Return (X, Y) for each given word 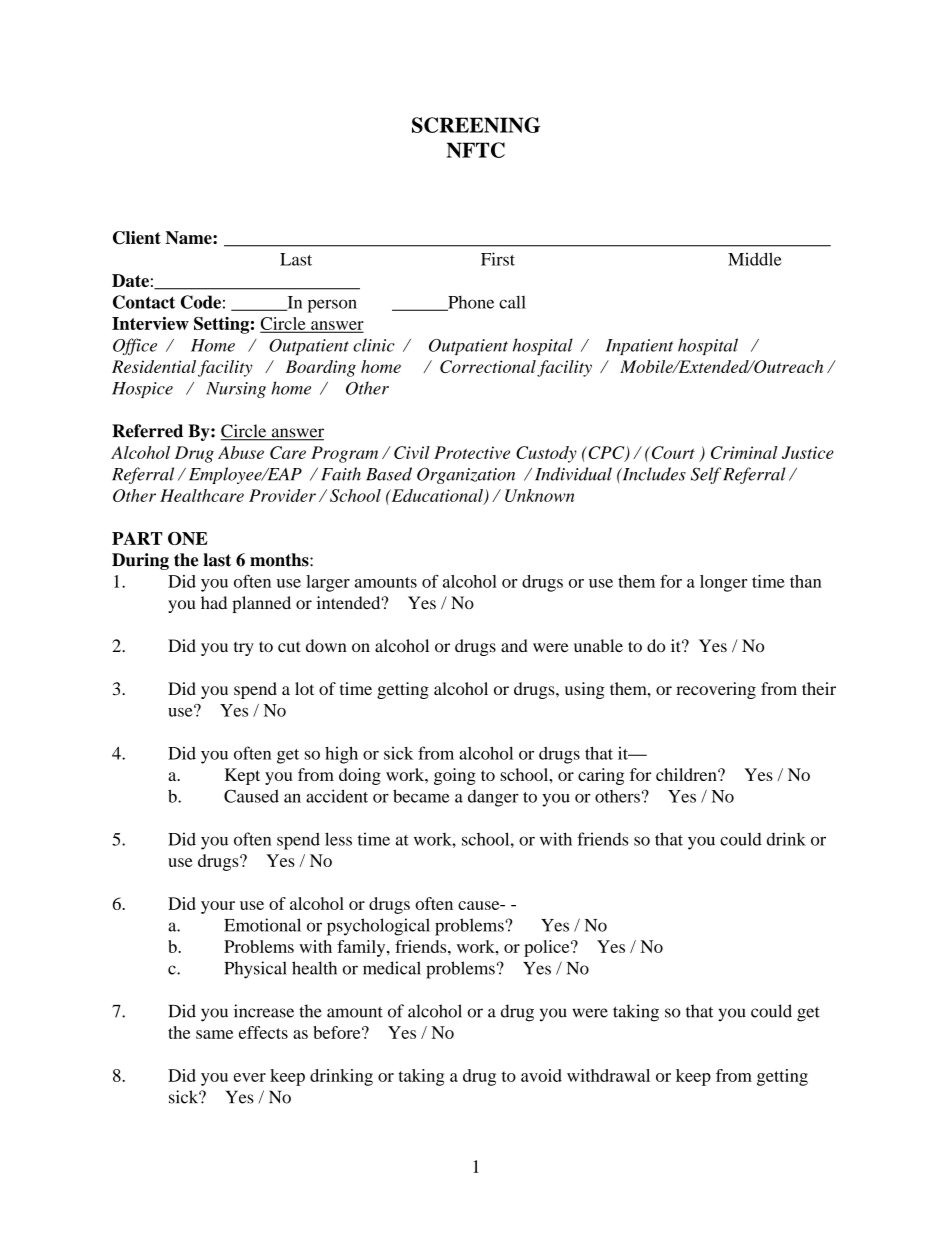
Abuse (241, 452)
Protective (472, 452)
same (214, 1034)
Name (190, 237)
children (687, 774)
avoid (541, 1075)
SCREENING (476, 125)
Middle (755, 259)
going (455, 776)
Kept (242, 776)
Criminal (744, 452)
